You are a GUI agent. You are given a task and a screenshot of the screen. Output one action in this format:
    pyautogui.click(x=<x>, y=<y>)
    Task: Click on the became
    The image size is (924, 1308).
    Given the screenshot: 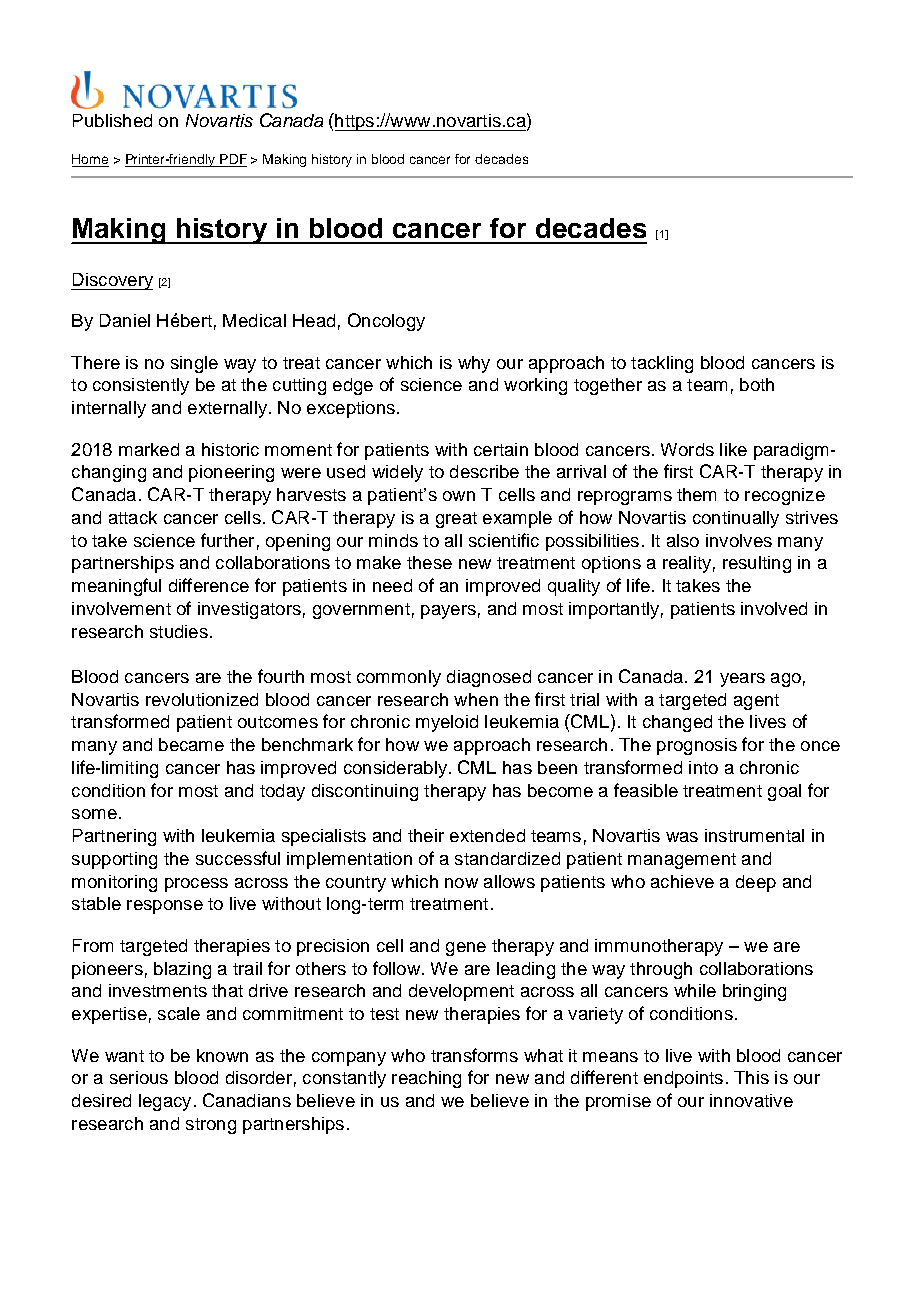 What is the action you would take?
    pyautogui.click(x=191, y=744)
